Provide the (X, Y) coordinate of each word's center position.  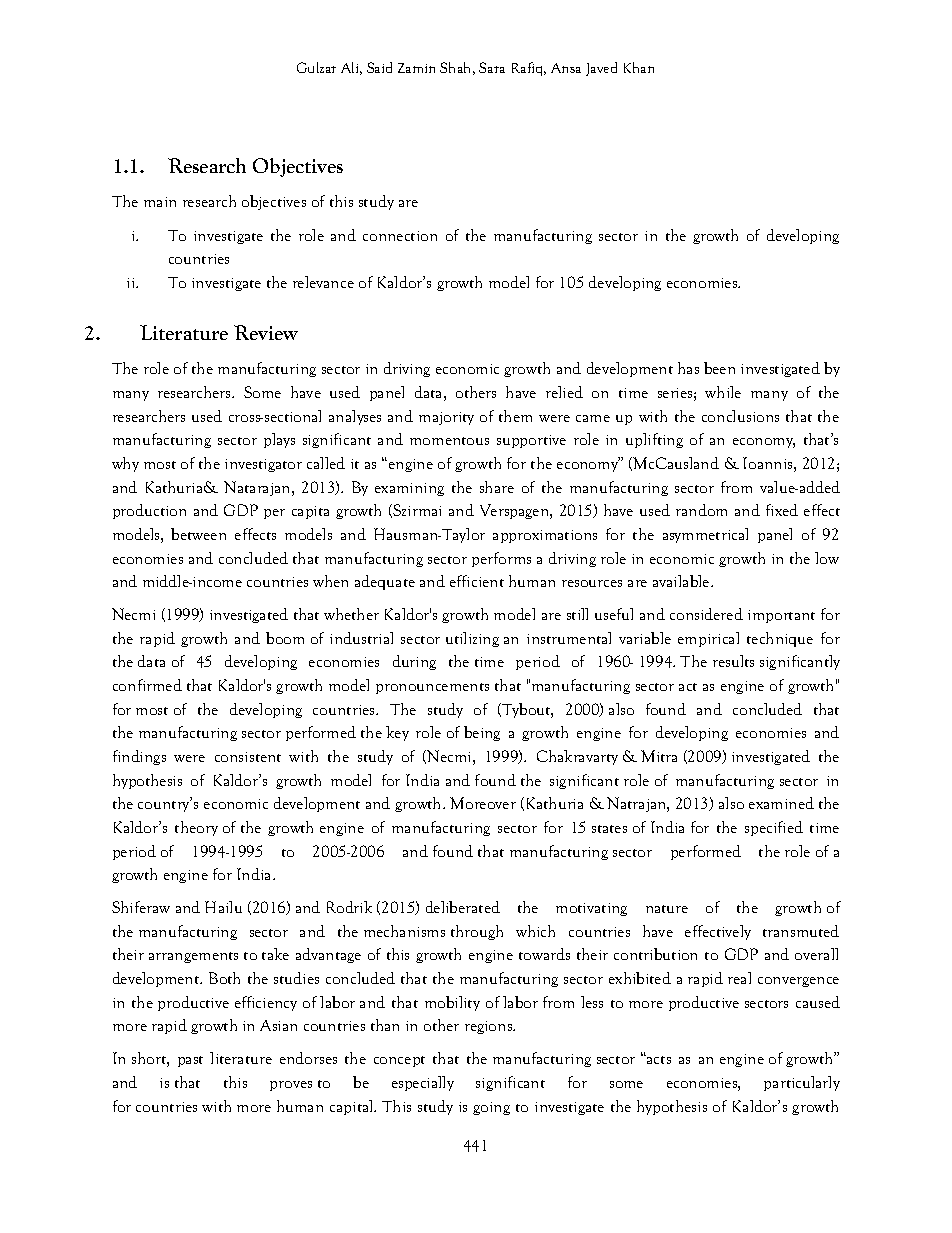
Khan (639, 67)
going (491, 1108)
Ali (351, 68)
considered (706, 614)
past (190, 1061)
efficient (477, 581)
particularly (802, 1083)
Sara (492, 67)
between (198, 534)
